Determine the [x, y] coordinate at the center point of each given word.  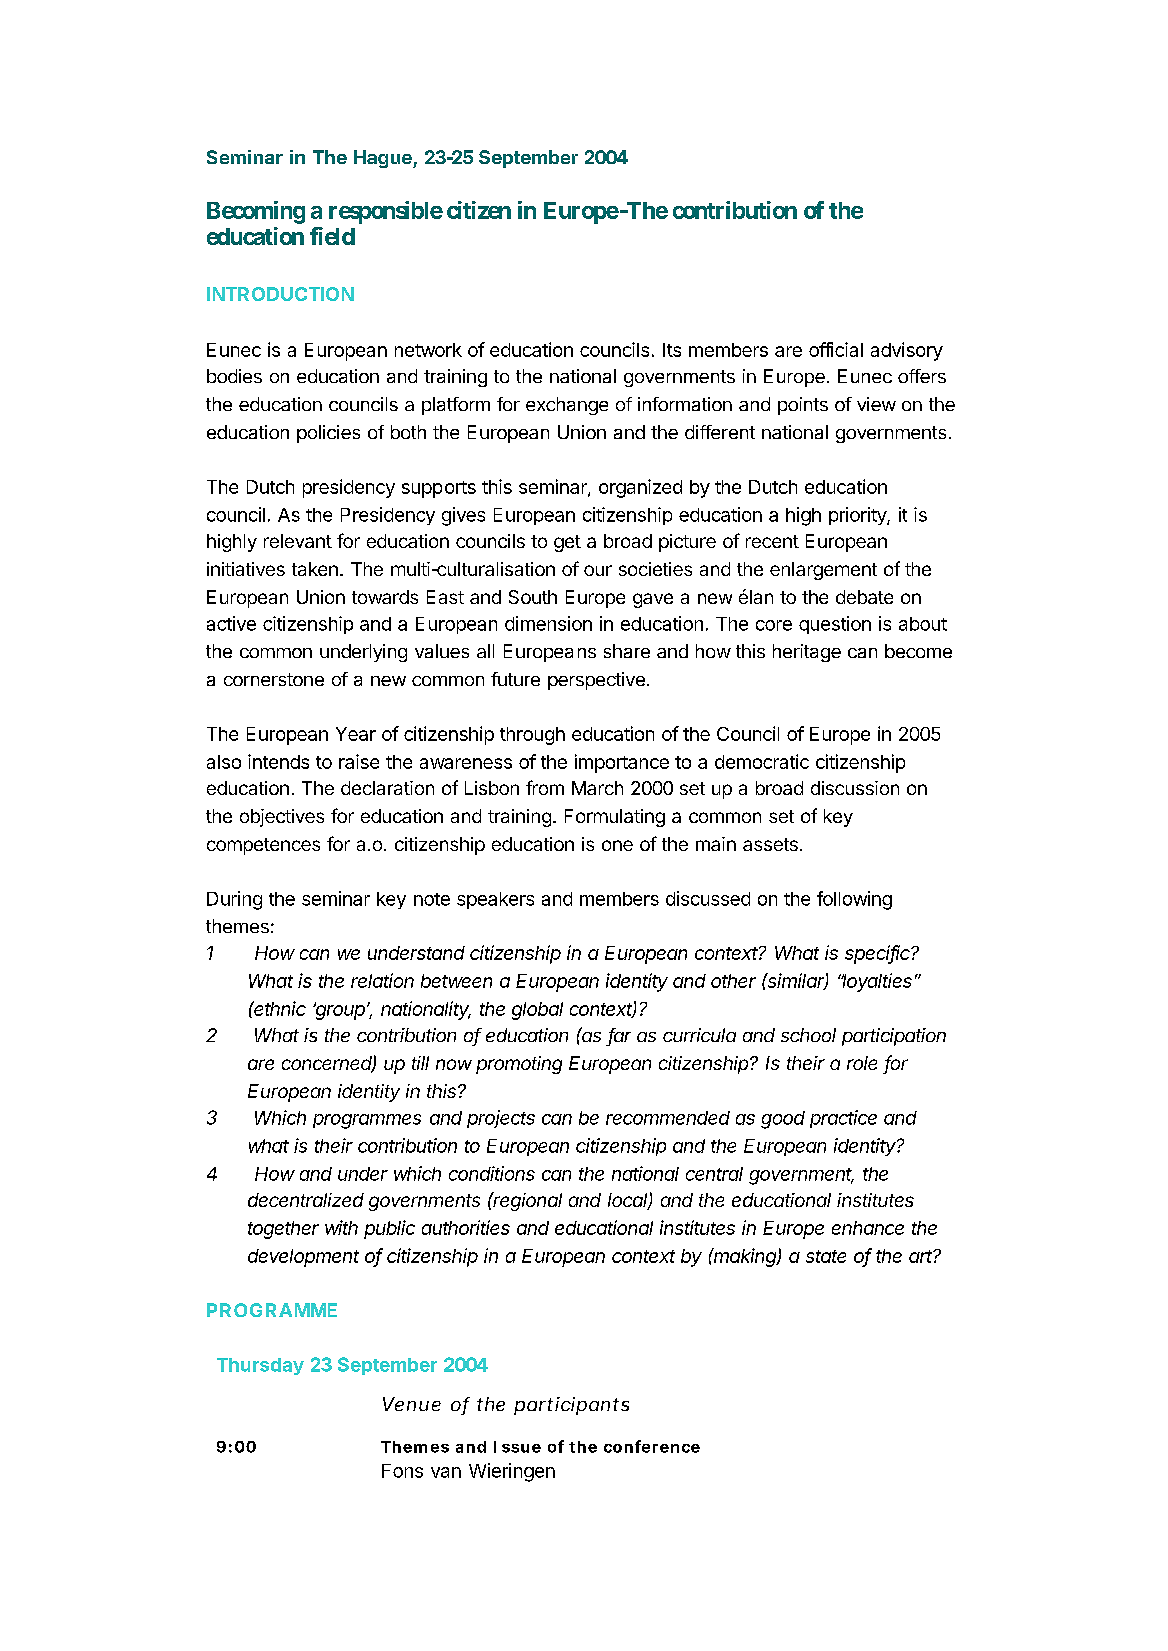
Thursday [260, 1366]
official [836, 349]
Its [672, 350]
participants [571, 1406]
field [332, 236]
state [826, 1256]
